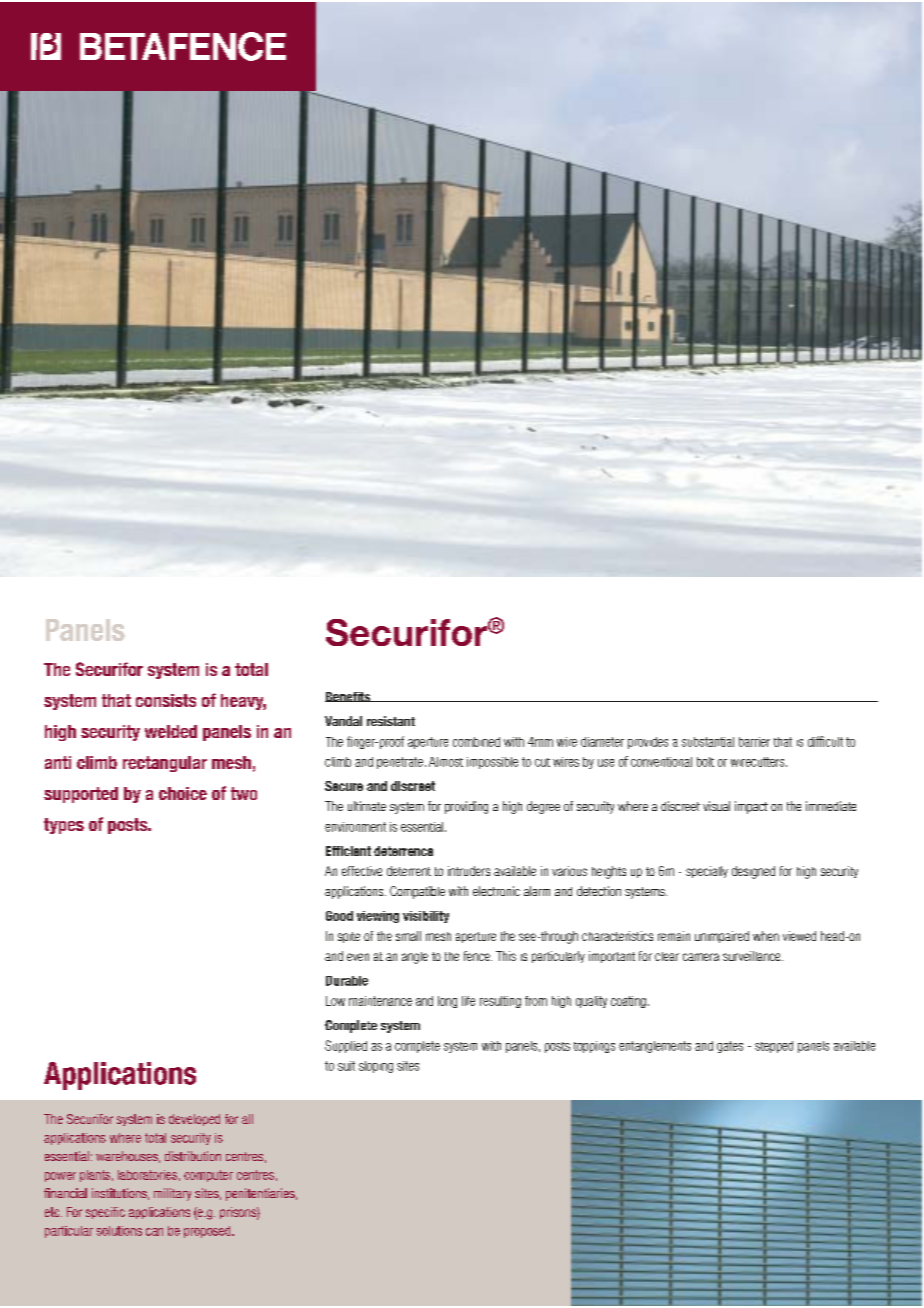 This screenshot has height=1308, width=924. I want to click on Compatible, so click(417, 892).
